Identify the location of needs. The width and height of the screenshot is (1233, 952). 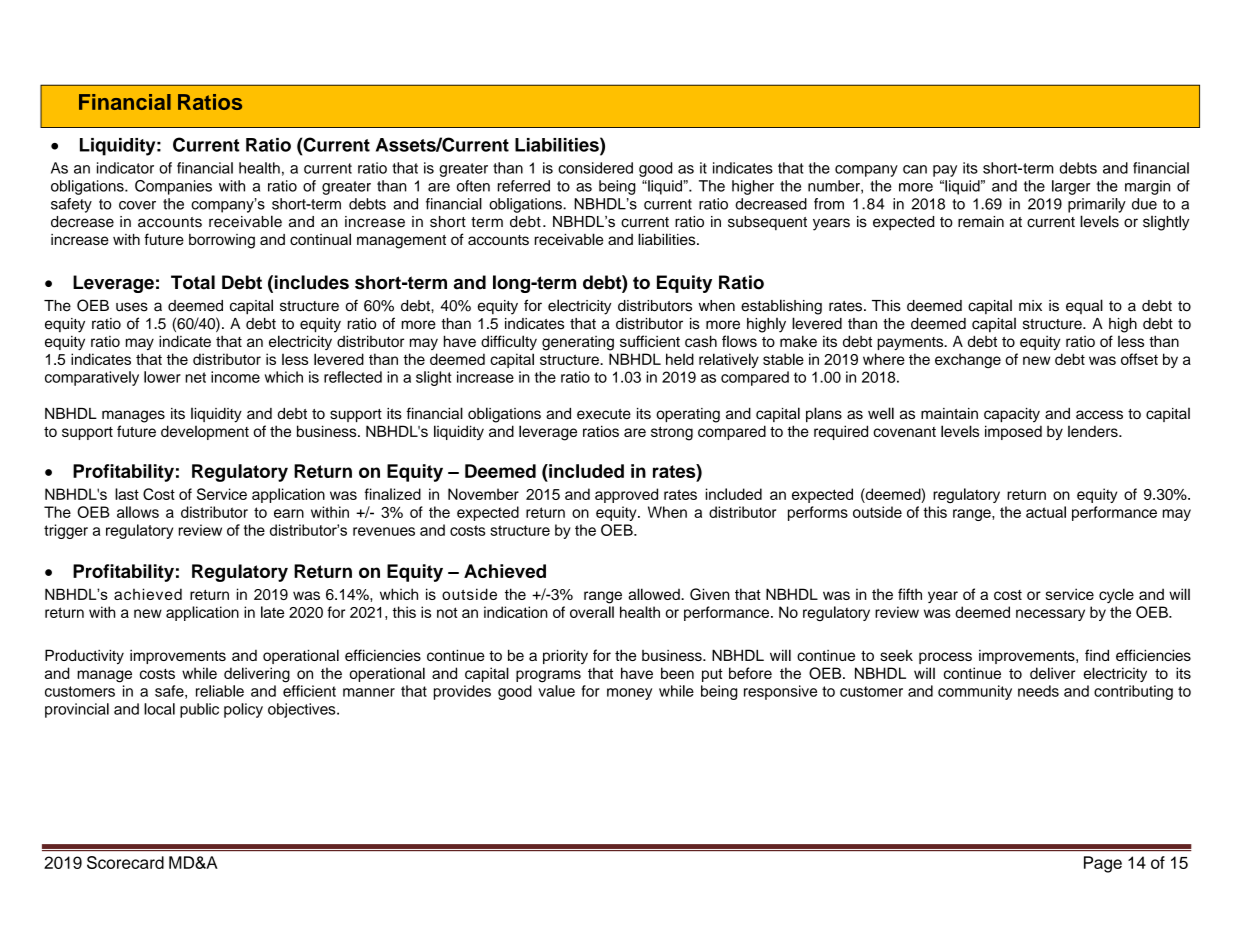
(1038, 691).
